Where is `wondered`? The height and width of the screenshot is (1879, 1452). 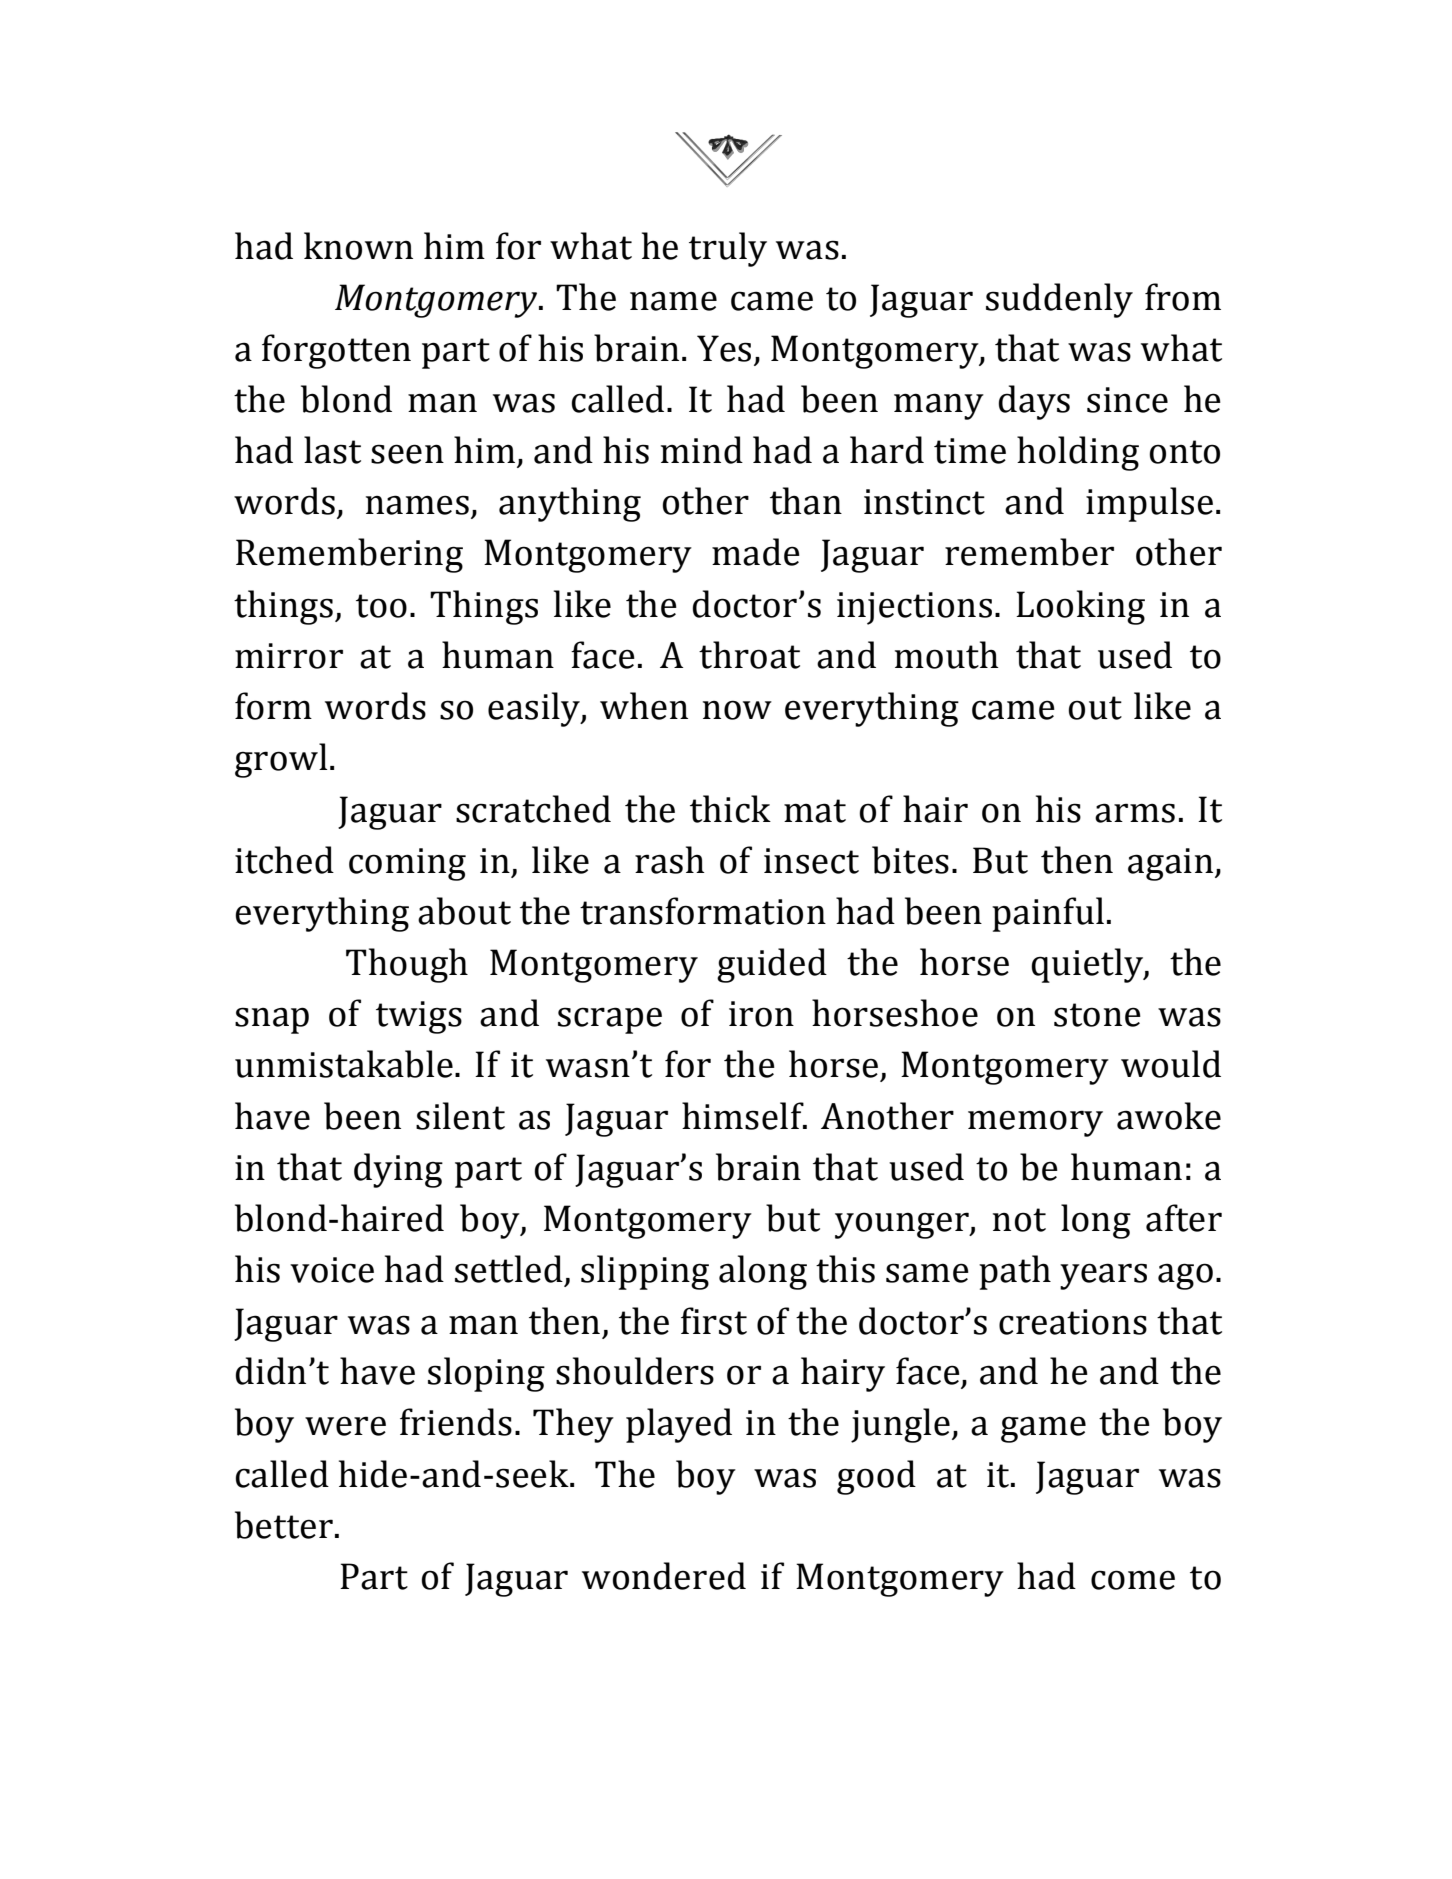 wondered is located at coordinates (664, 1576).
